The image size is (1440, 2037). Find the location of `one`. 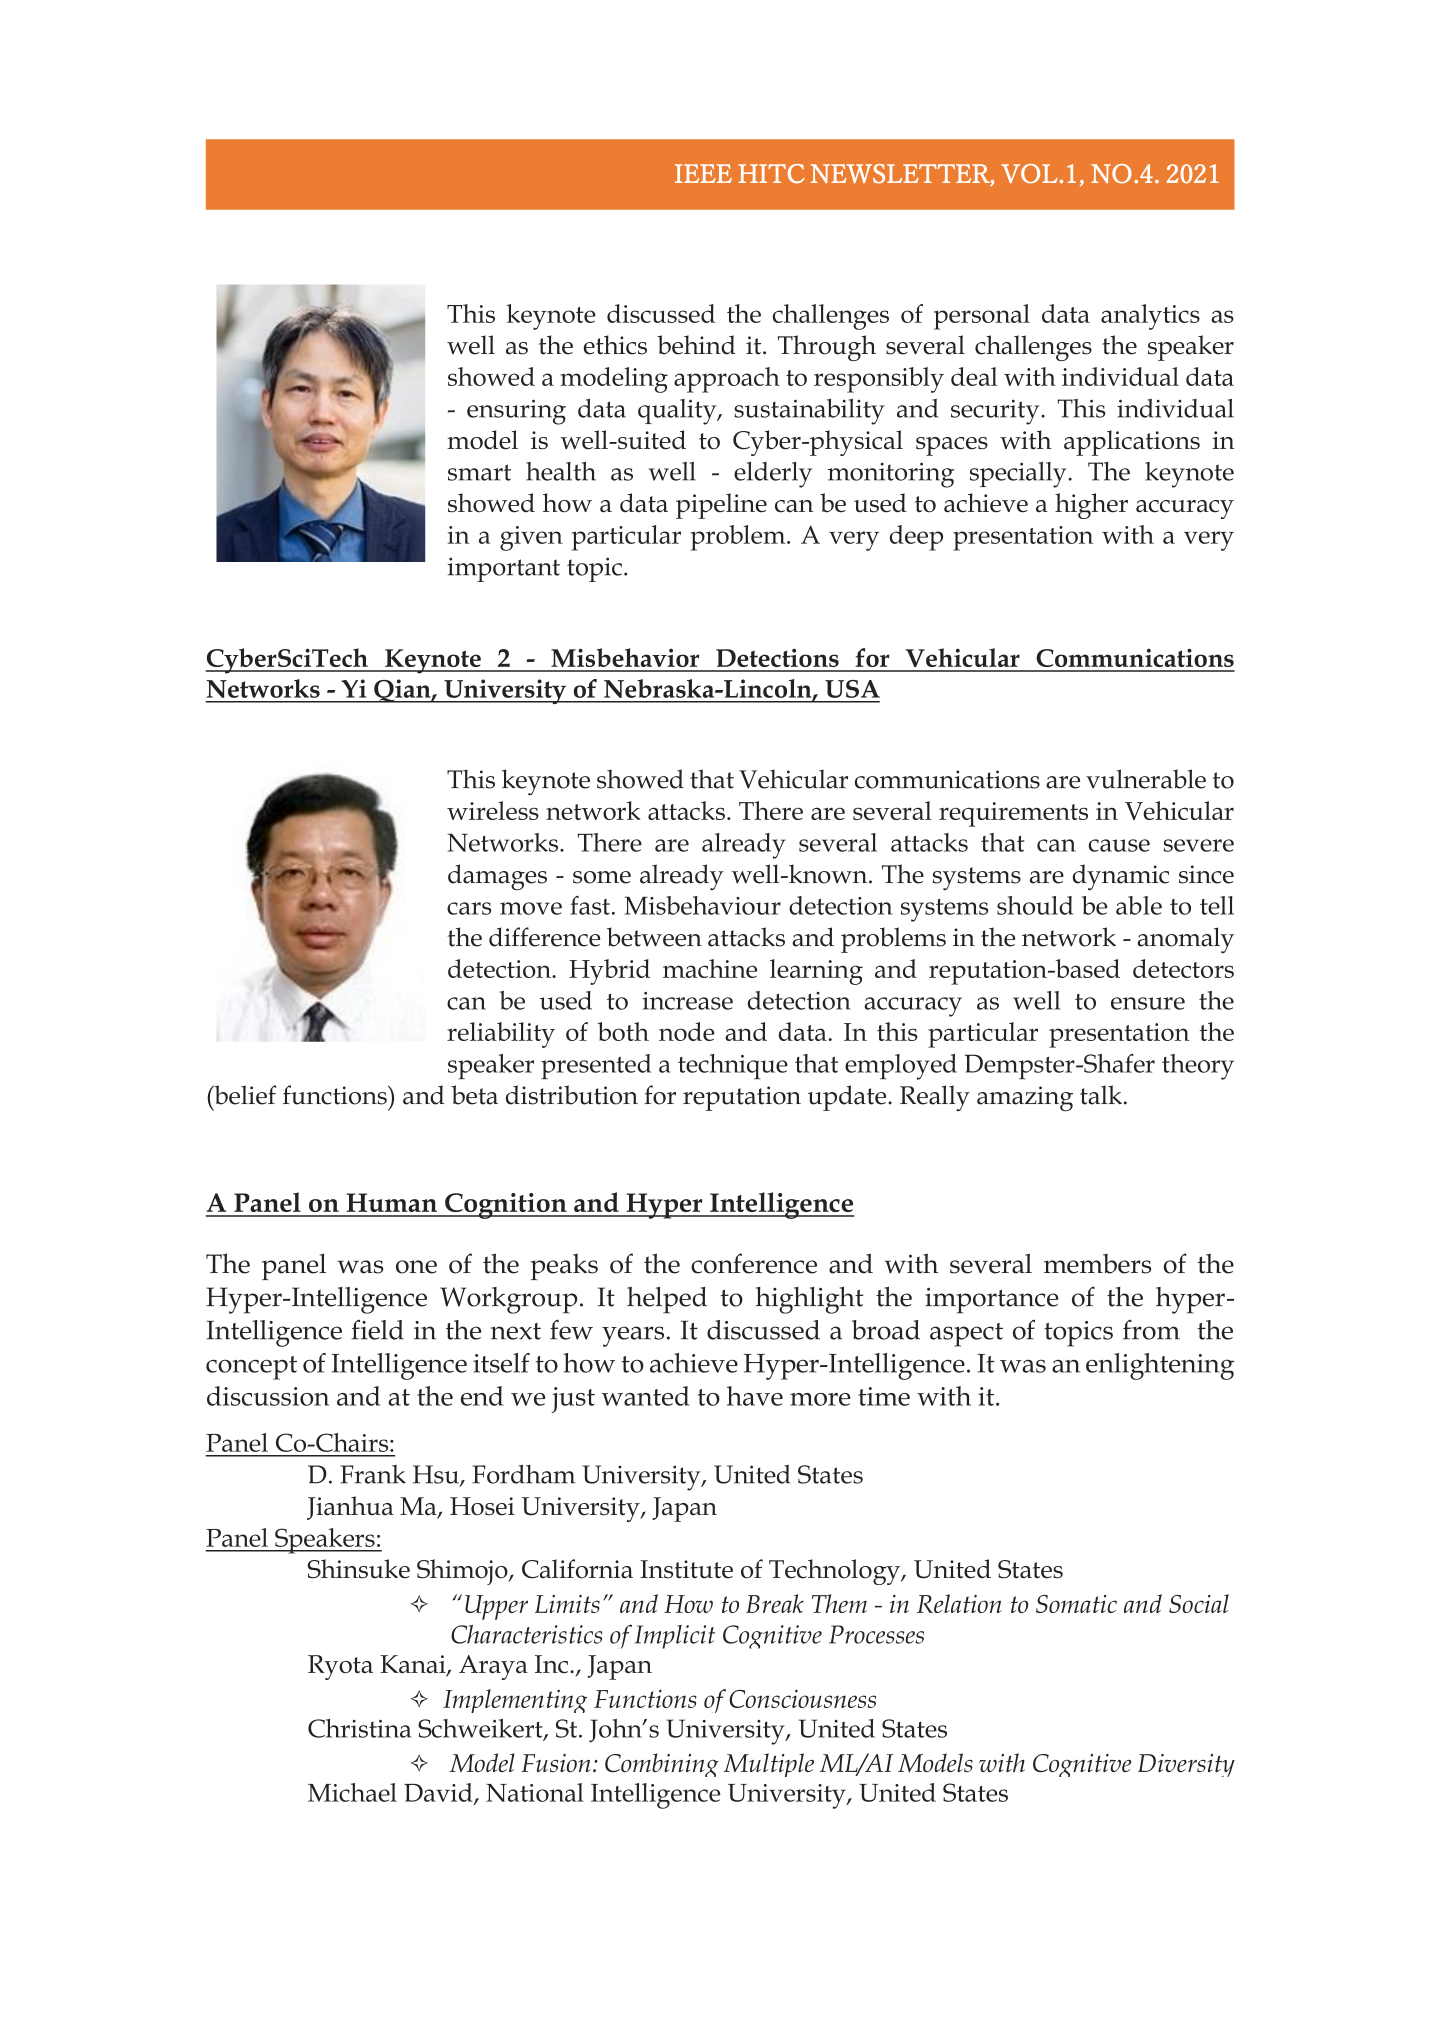

one is located at coordinates (416, 1267).
